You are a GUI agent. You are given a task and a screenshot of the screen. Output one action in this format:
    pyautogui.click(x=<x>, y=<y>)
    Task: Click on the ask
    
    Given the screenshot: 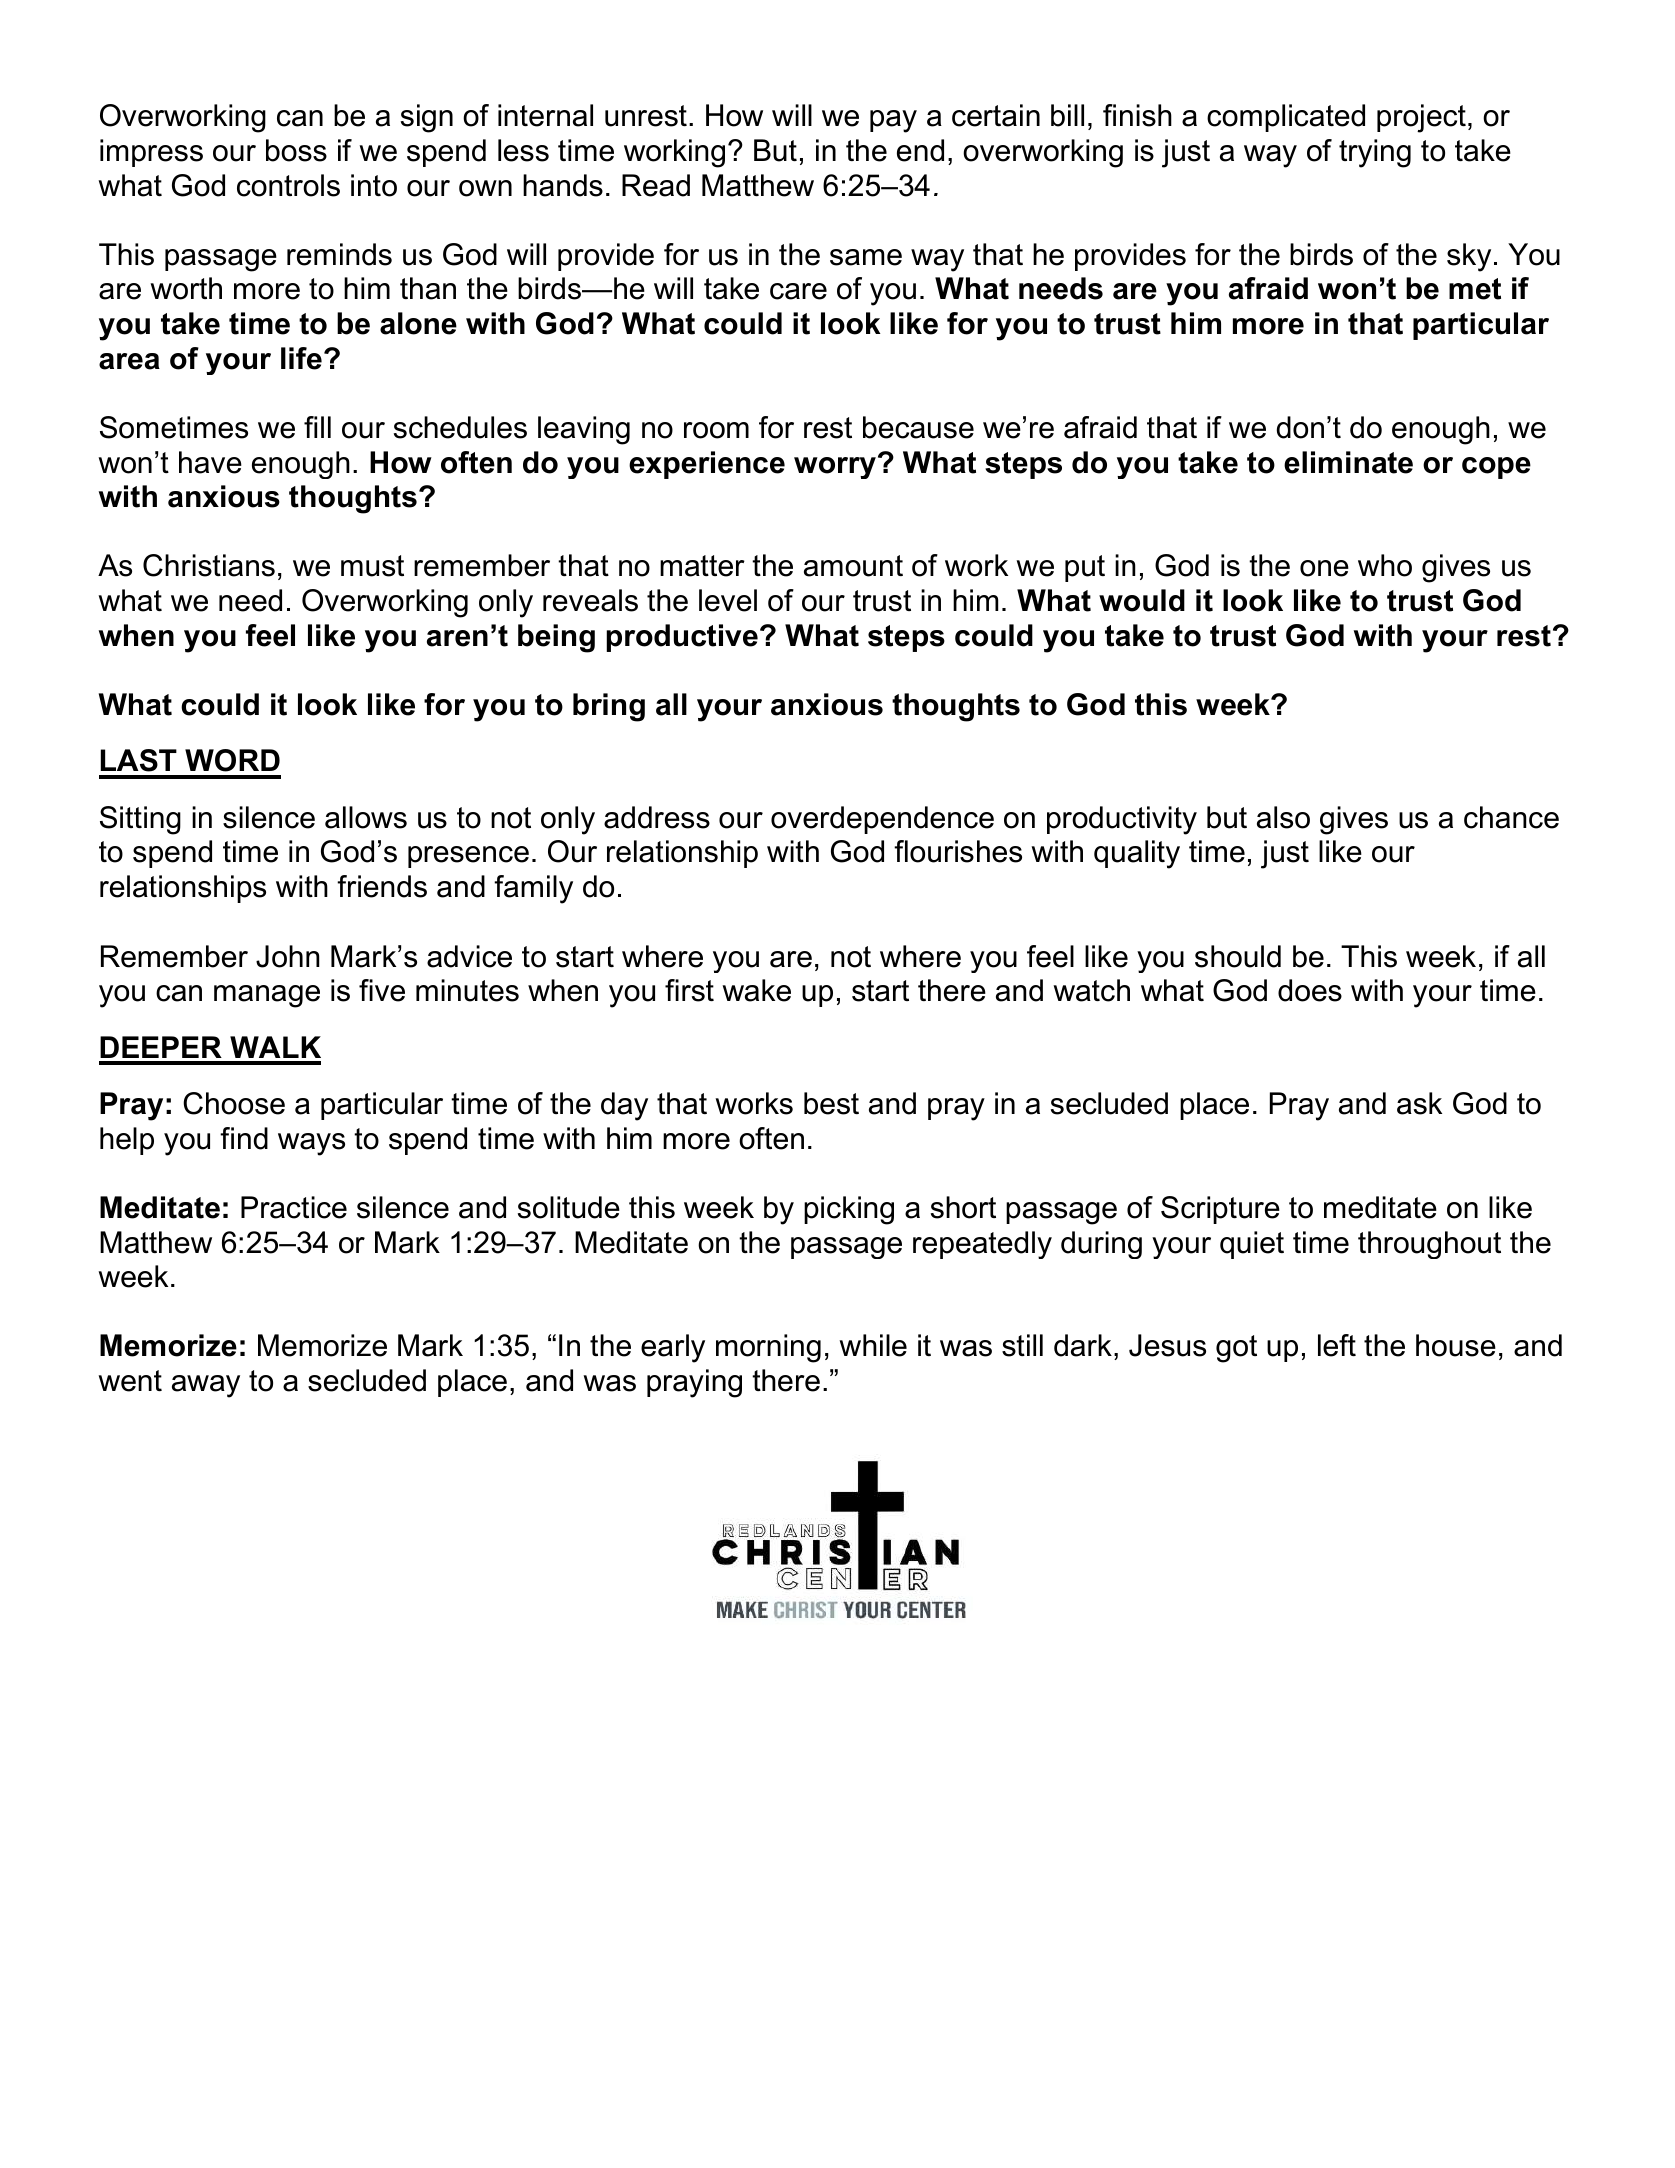 What is the action you would take?
    pyautogui.click(x=1419, y=1103)
